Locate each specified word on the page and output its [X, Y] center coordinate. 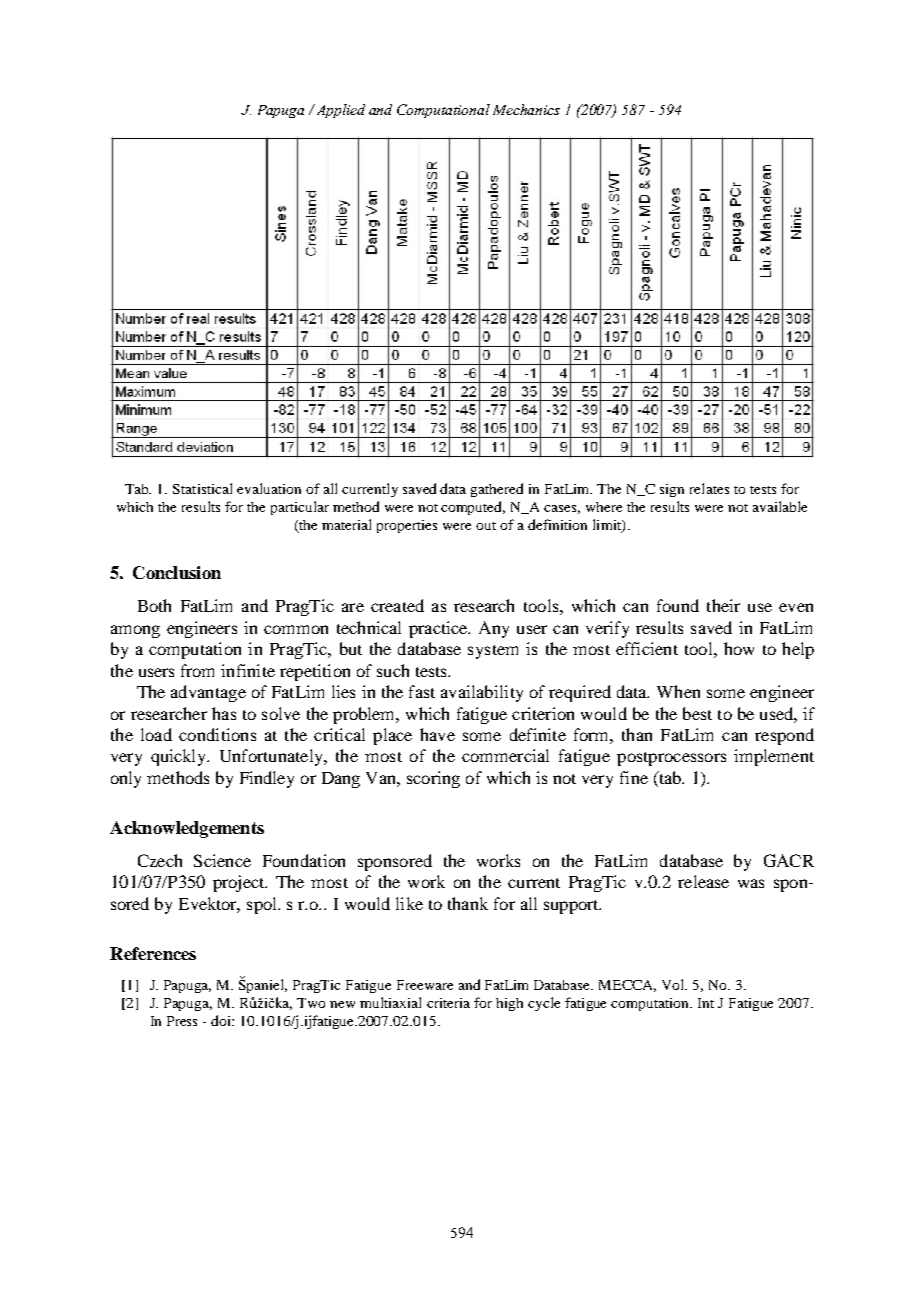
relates [709, 488]
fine [634, 777]
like [409, 903]
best [697, 713]
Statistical [202, 488]
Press [182, 1021]
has [224, 713]
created [397, 605]
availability [482, 693]
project [240, 883]
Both [154, 605]
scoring [433, 779]
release [703, 881]
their [723, 605]
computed [473, 508]
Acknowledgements [187, 829]
